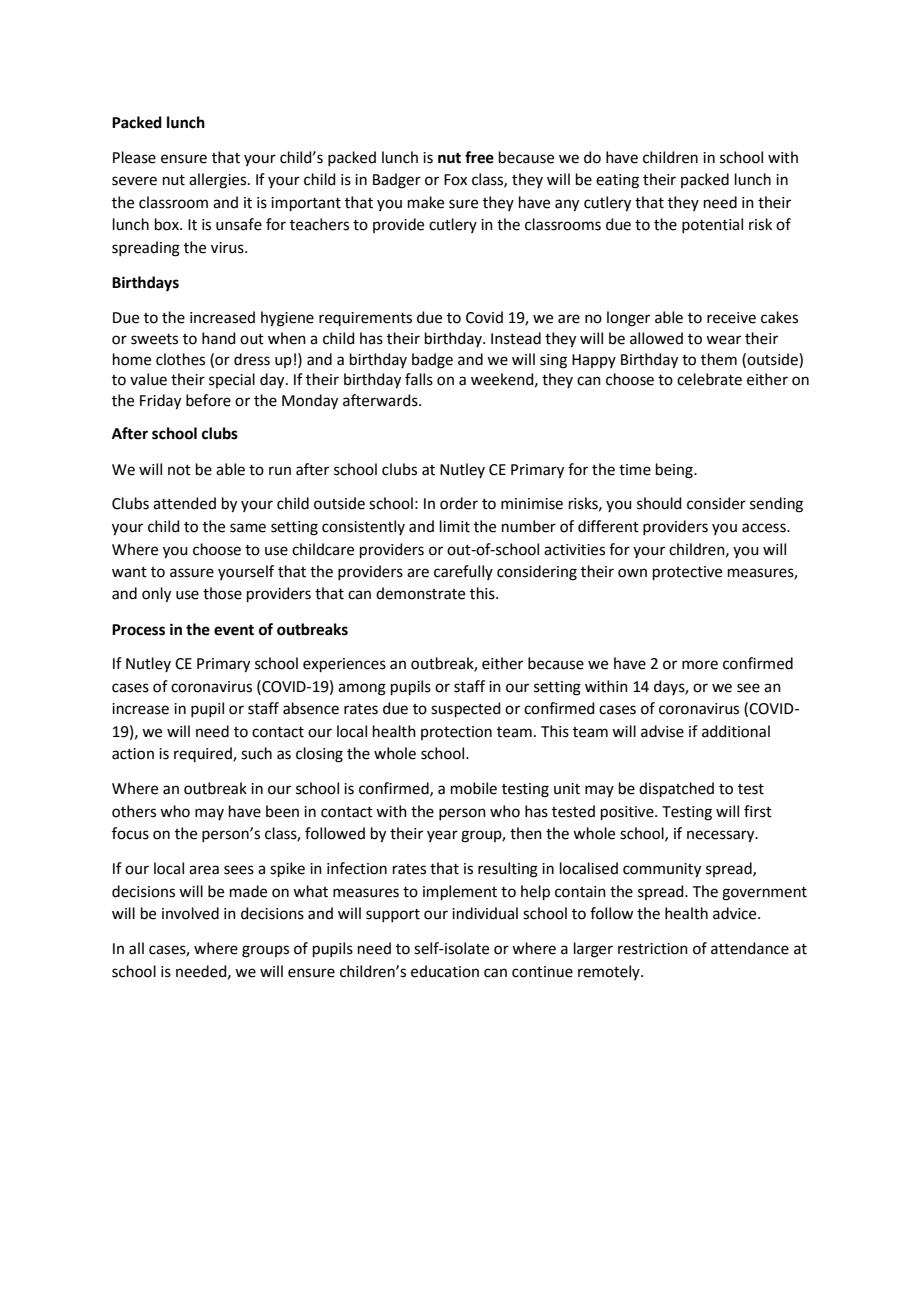 The image size is (924, 1308). I want to click on Fox, so click(455, 180).
